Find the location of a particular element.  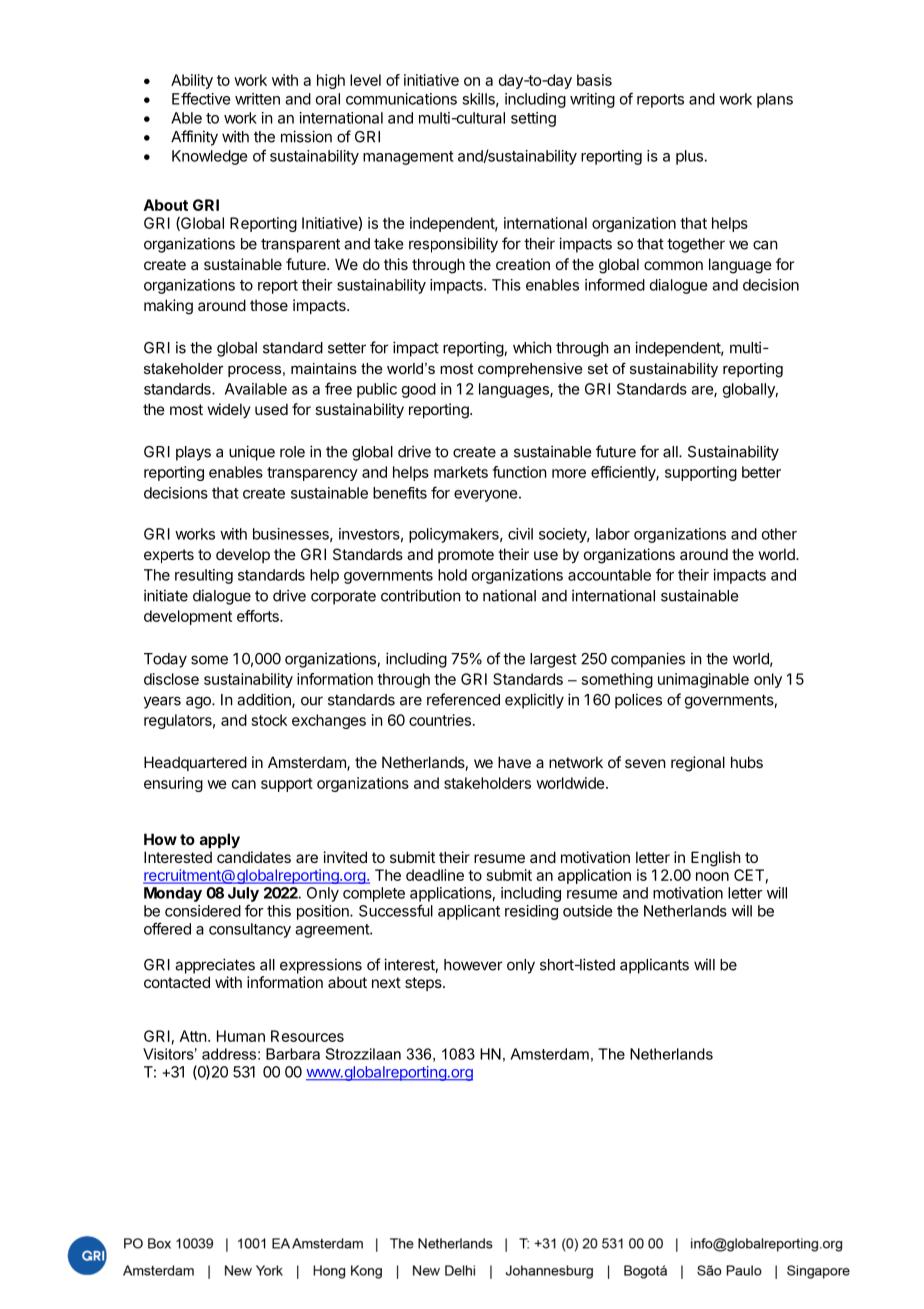

Human is located at coordinates (241, 1036).
